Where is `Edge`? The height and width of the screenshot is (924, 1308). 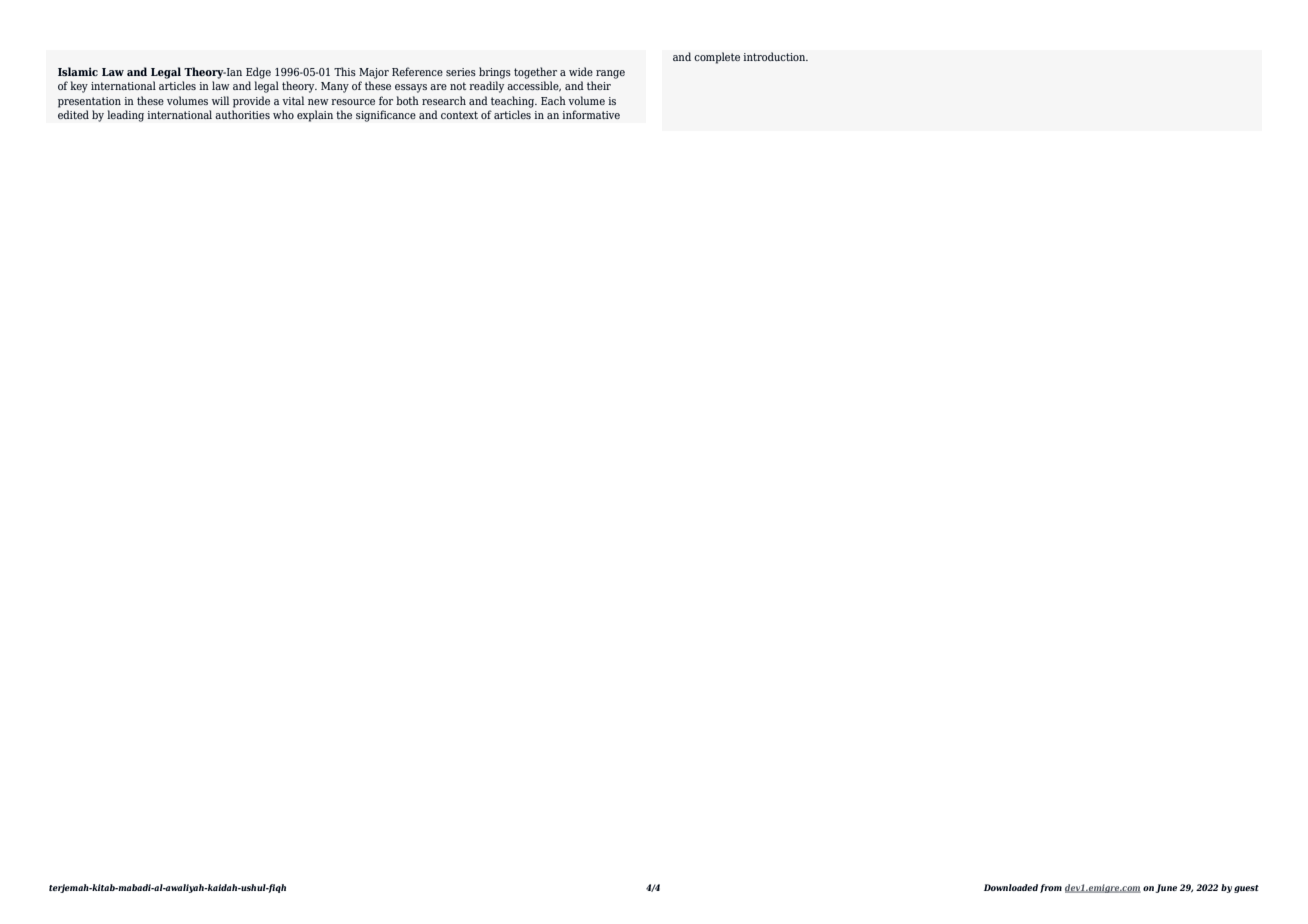 Edge is located at coordinates (258, 73).
